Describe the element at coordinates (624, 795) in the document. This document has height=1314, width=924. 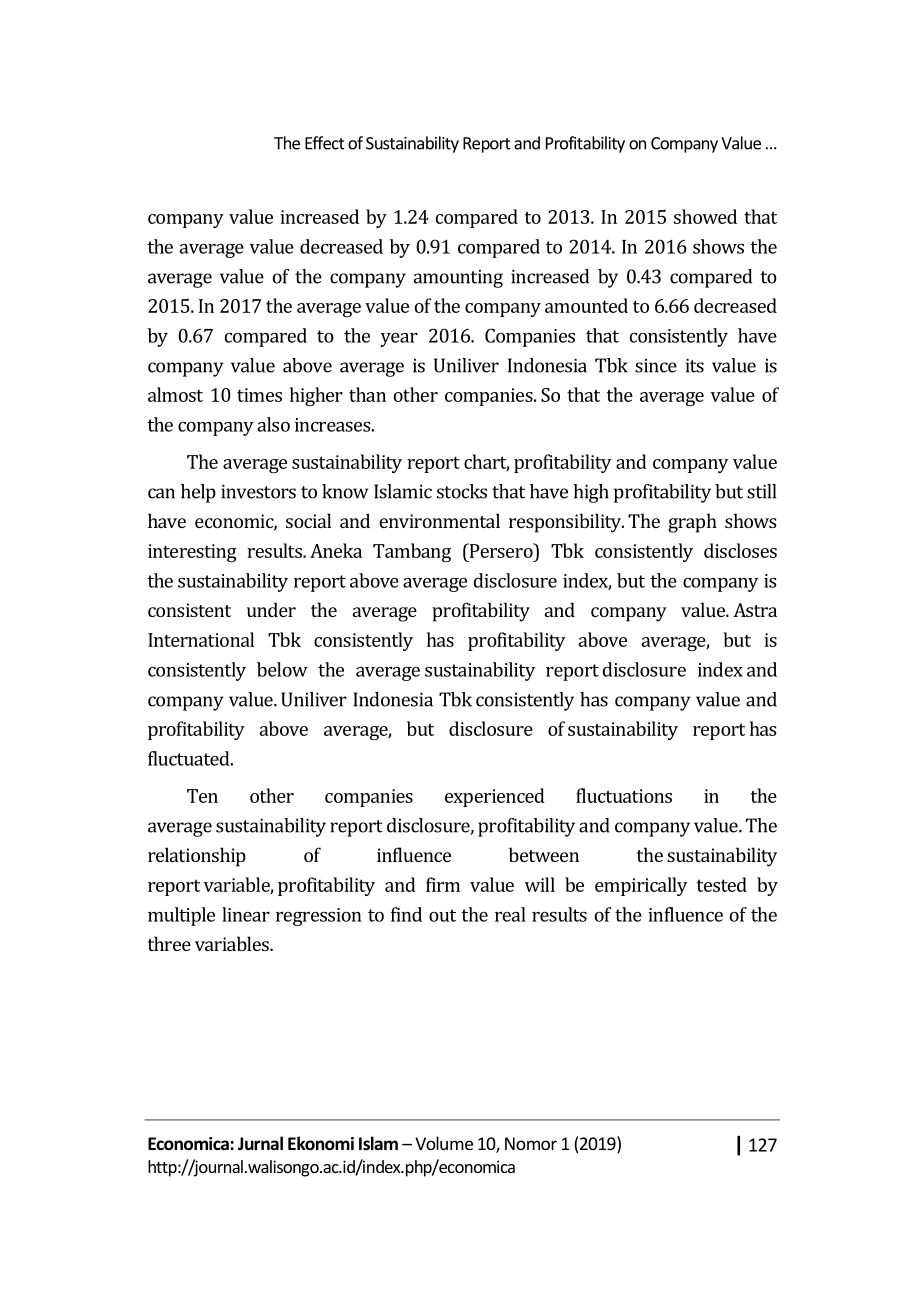
I see `fluctuations` at that location.
